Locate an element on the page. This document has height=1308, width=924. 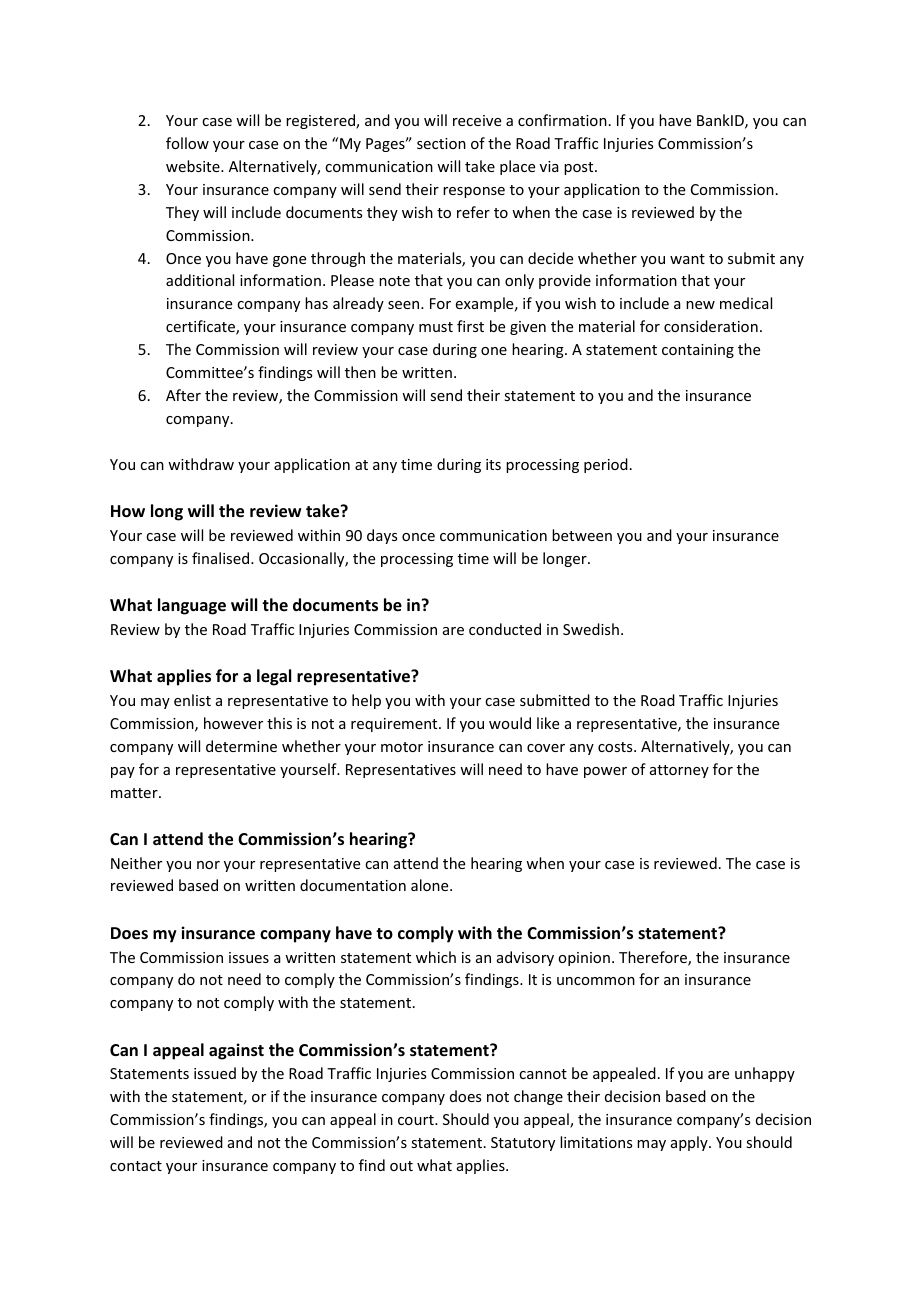
follow is located at coordinates (187, 143).
